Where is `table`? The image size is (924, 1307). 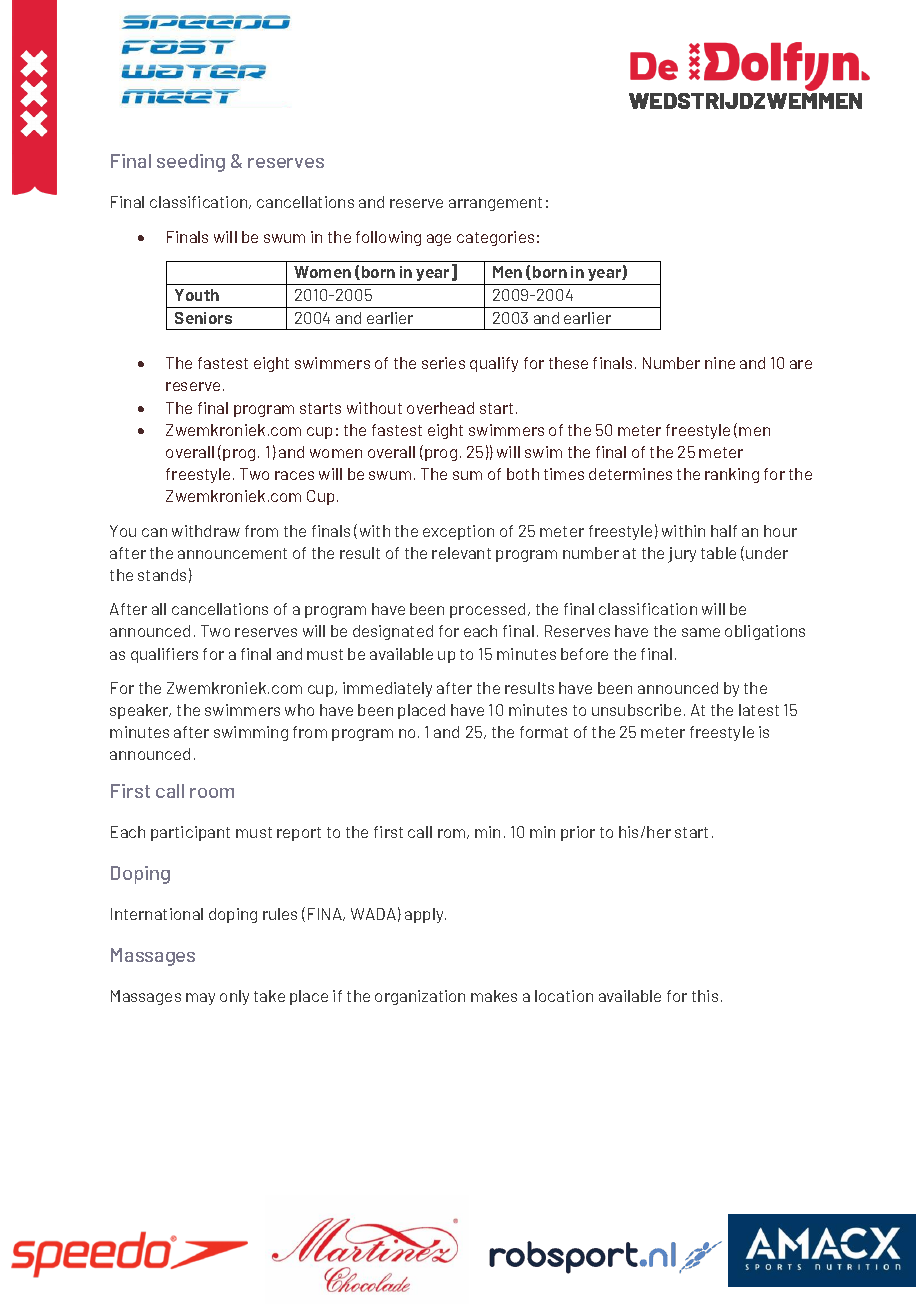 table is located at coordinates (718, 553).
